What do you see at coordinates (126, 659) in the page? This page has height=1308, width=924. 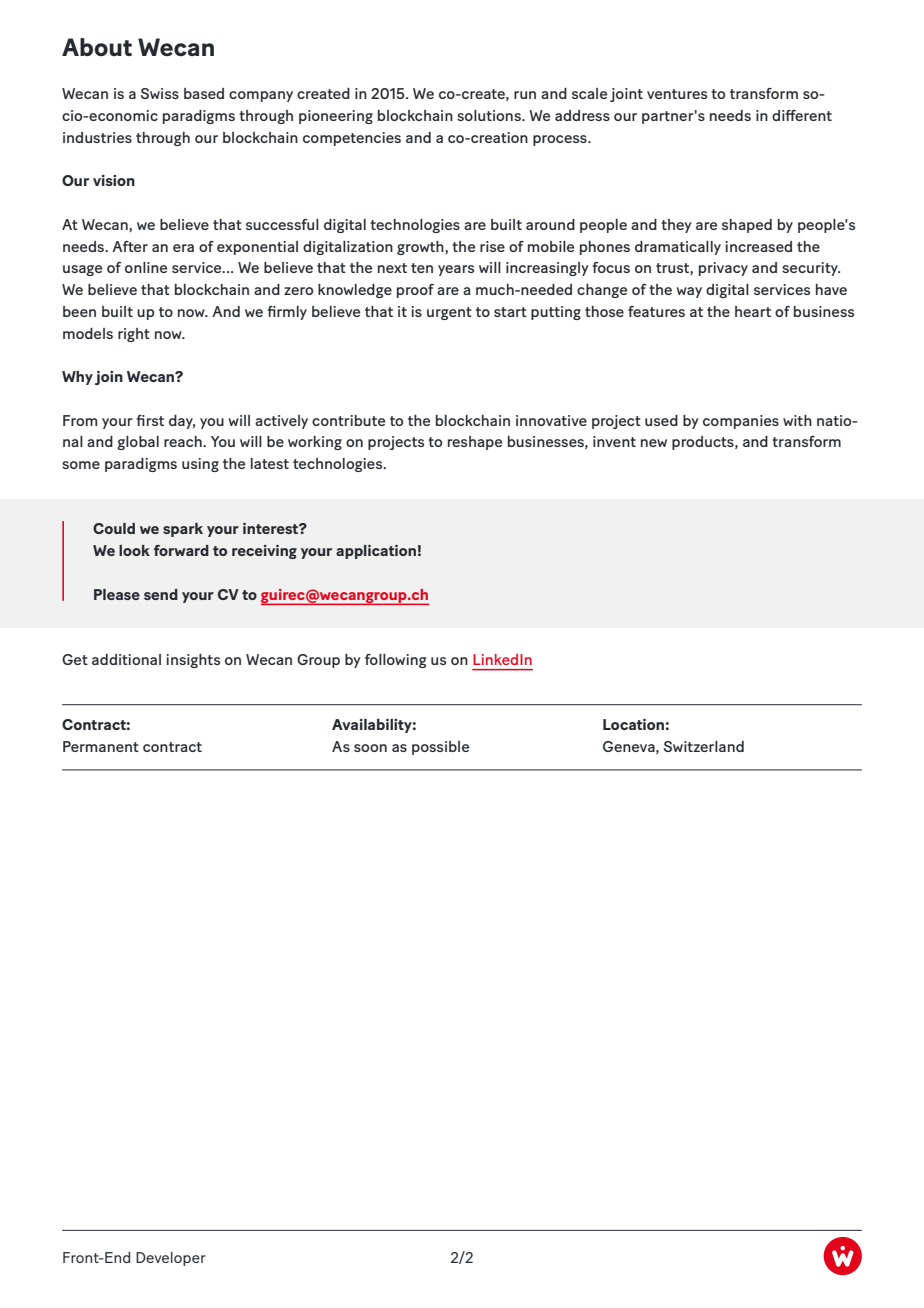 I see `additional` at bounding box center [126, 659].
